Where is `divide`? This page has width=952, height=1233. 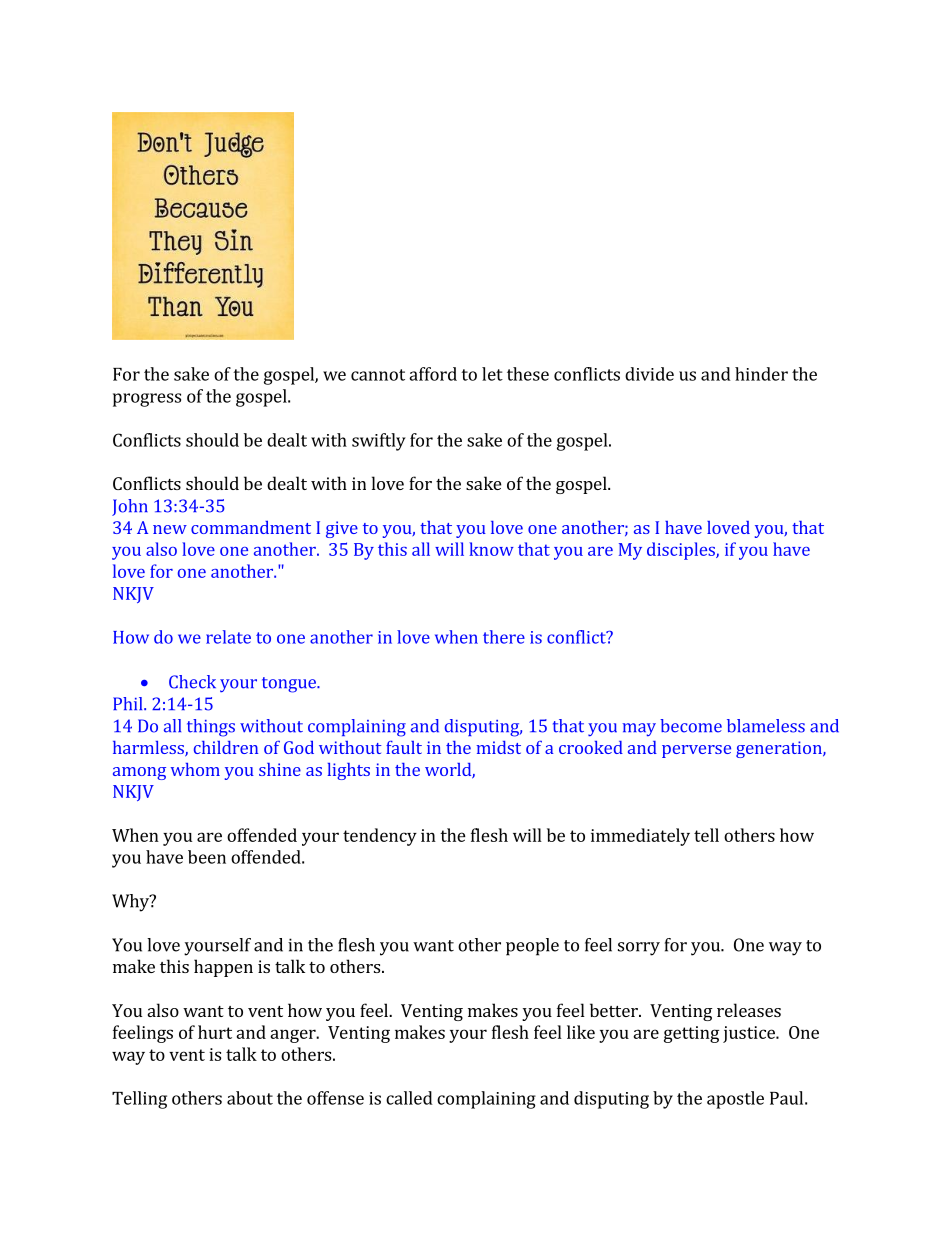 divide is located at coordinates (649, 374).
